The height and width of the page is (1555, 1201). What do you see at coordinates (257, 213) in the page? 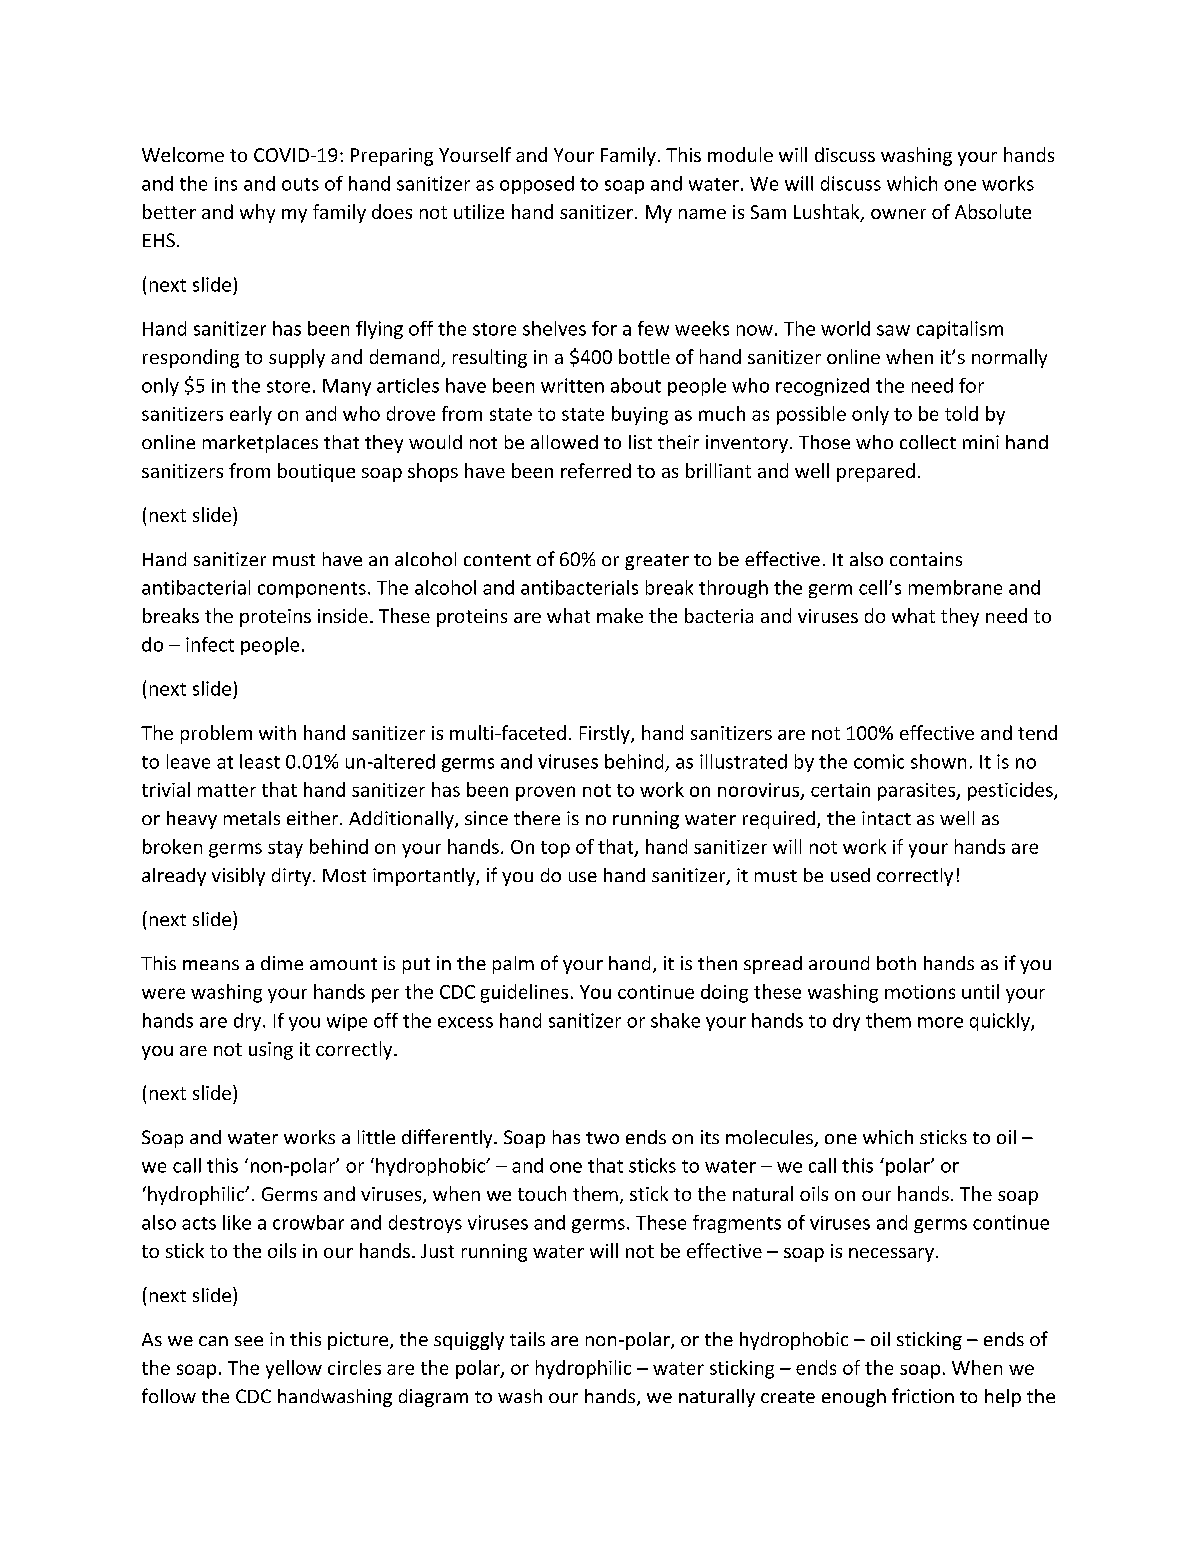
I see `why` at bounding box center [257, 213].
